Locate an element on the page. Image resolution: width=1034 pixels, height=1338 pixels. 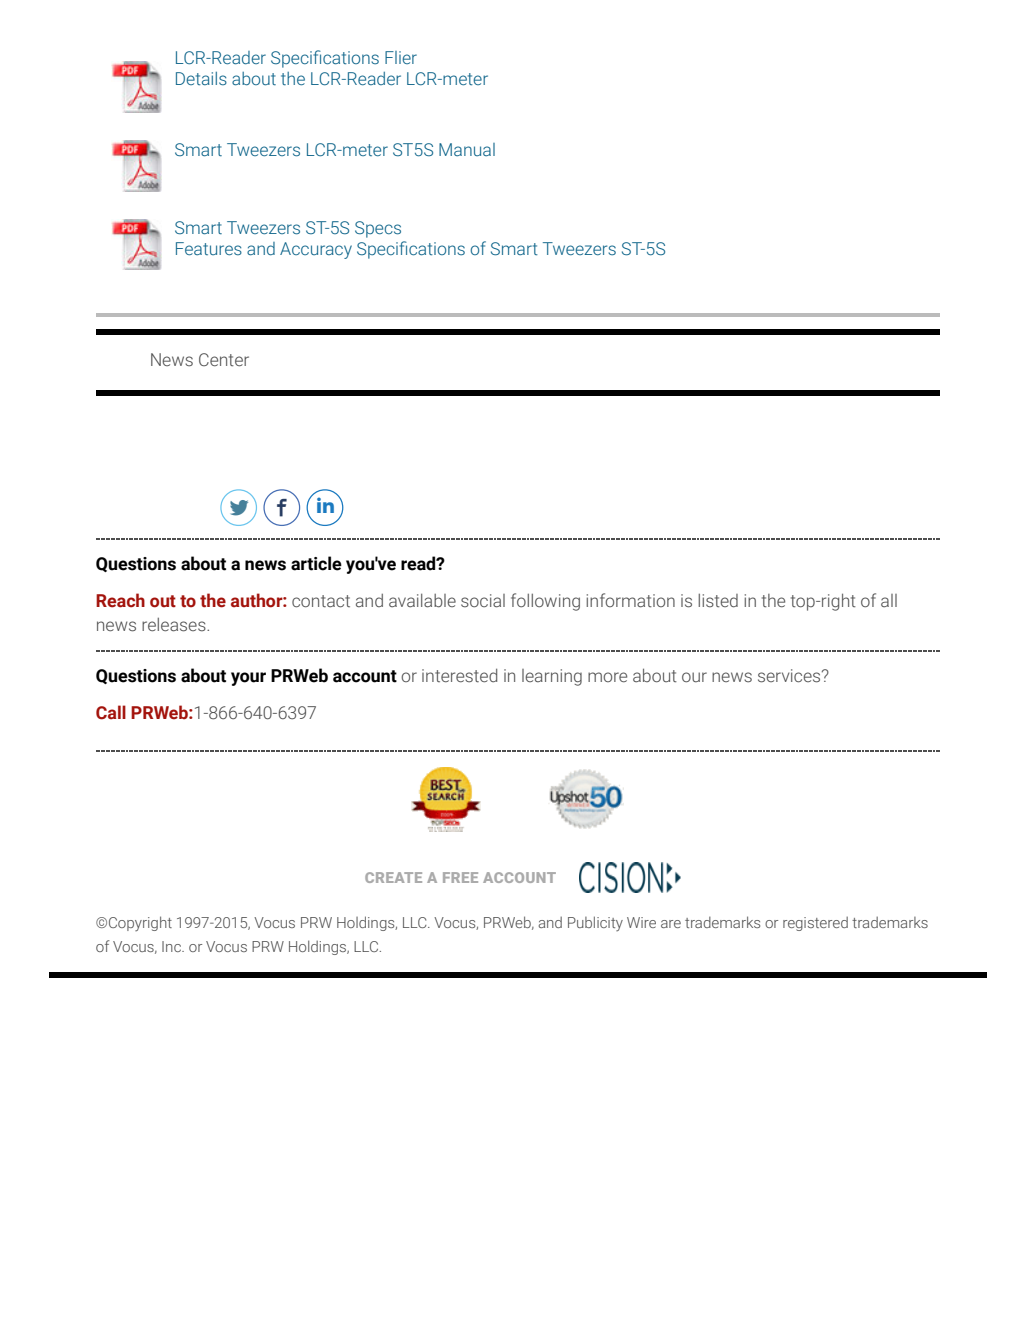
Details is located at coordinates (201, 79).
